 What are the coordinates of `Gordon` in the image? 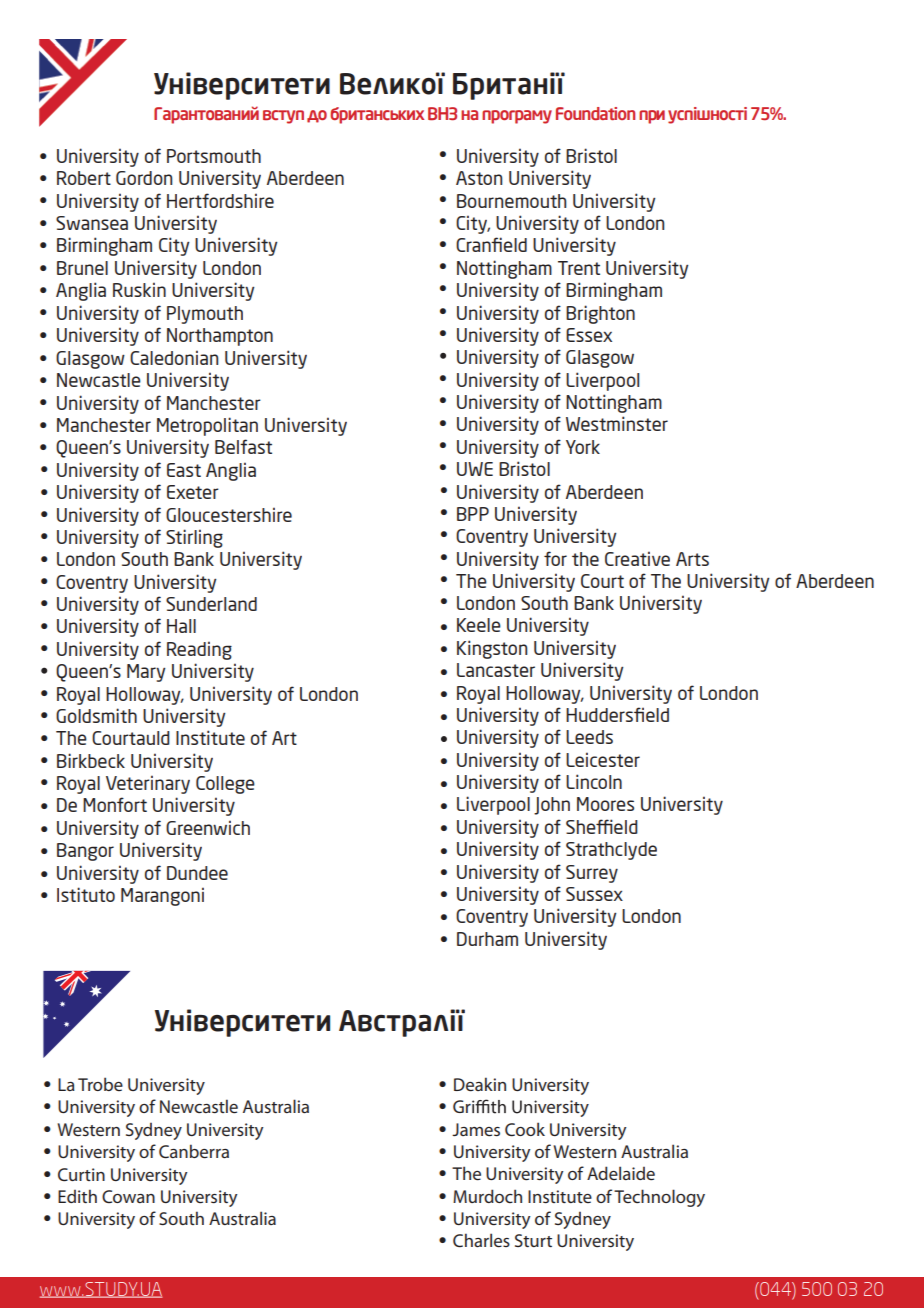 It's located at (144, 178).
